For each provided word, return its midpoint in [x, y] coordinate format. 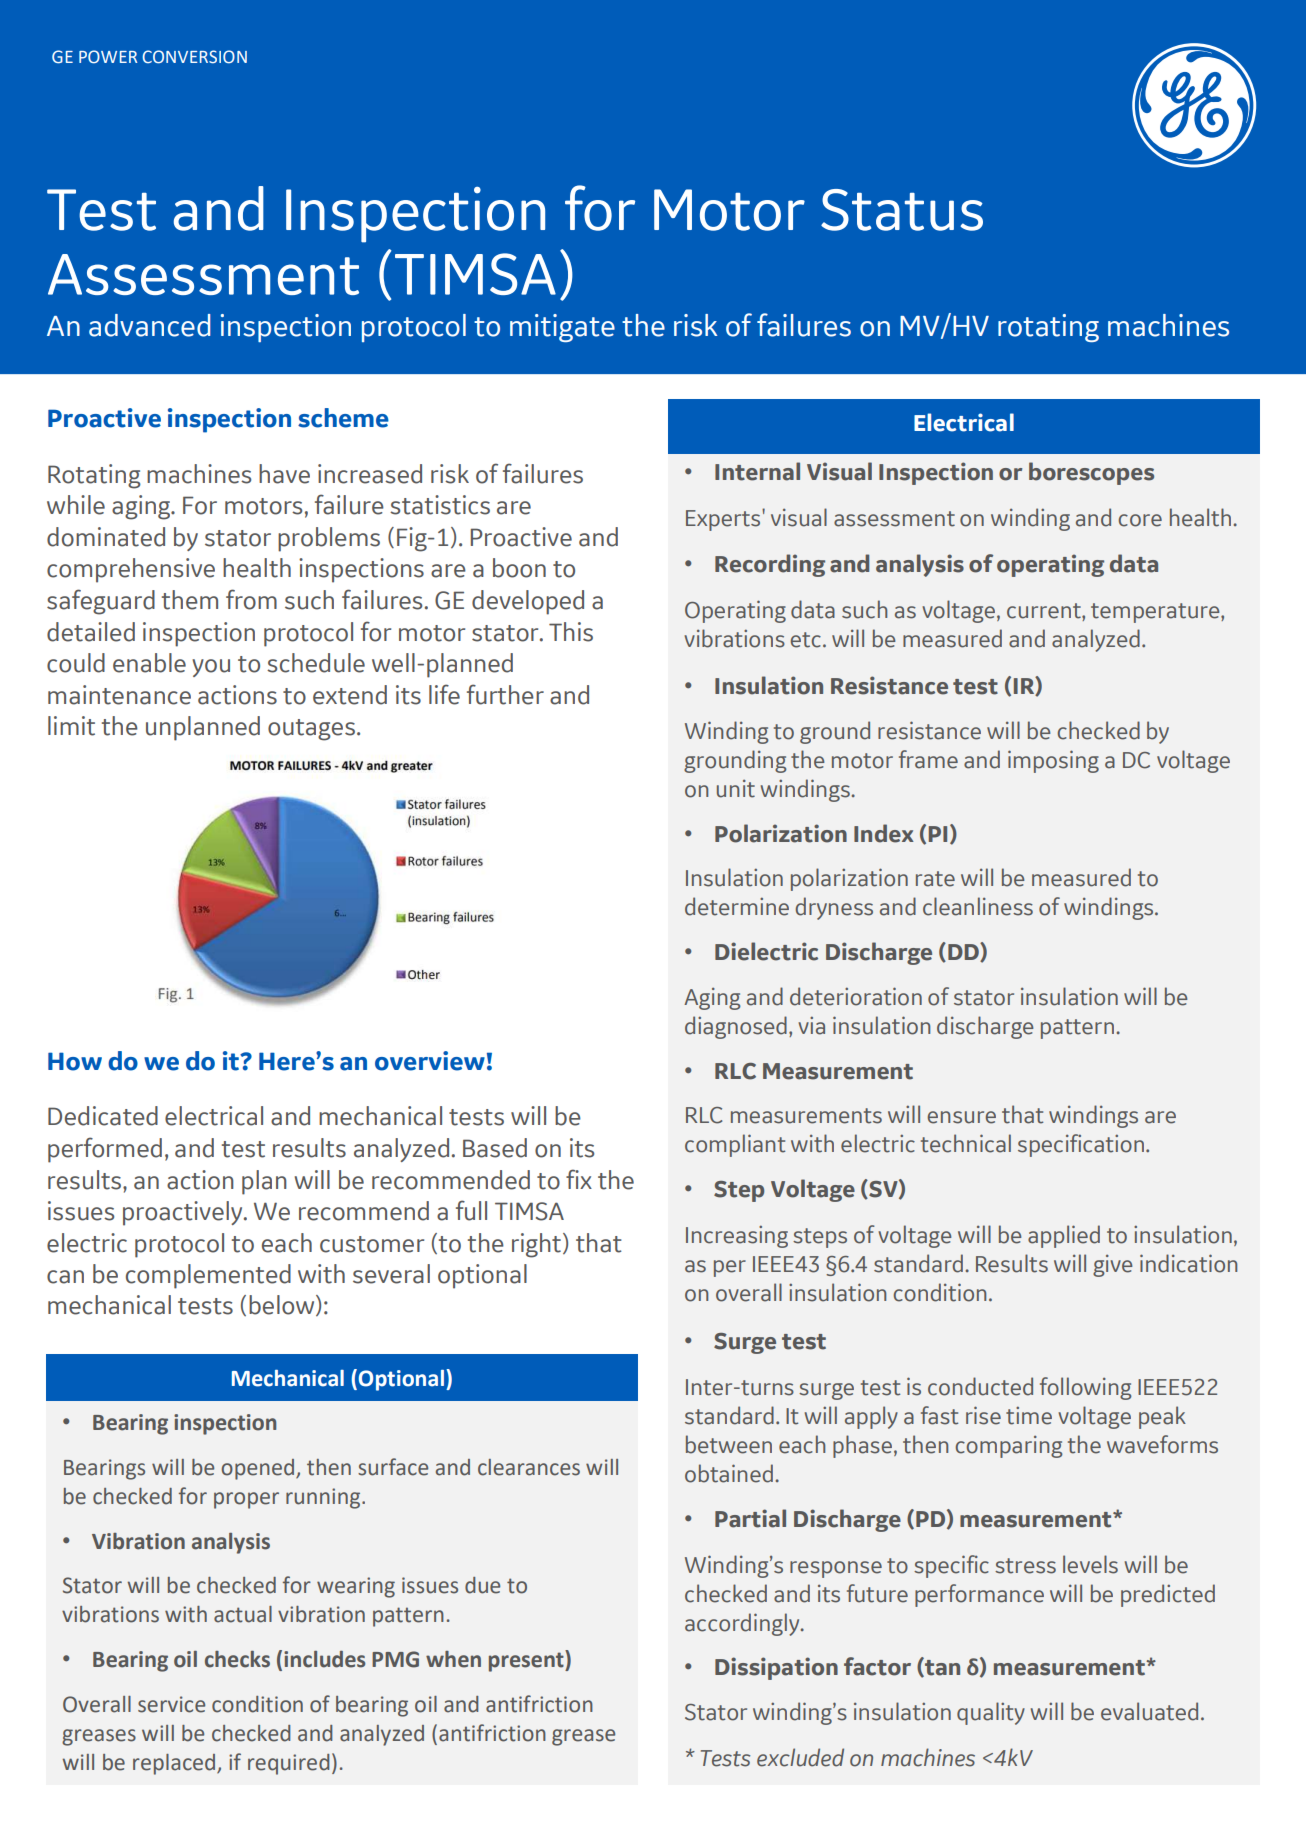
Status [902, 210]
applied [1064, 1236]
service [171, 1704]
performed [105, 1150]
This [571, 632]
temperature [1156, 613]
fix [579, 1179]
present [527, 1661]
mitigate [562, 328]
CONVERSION [194, 57]
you [211, 668]
